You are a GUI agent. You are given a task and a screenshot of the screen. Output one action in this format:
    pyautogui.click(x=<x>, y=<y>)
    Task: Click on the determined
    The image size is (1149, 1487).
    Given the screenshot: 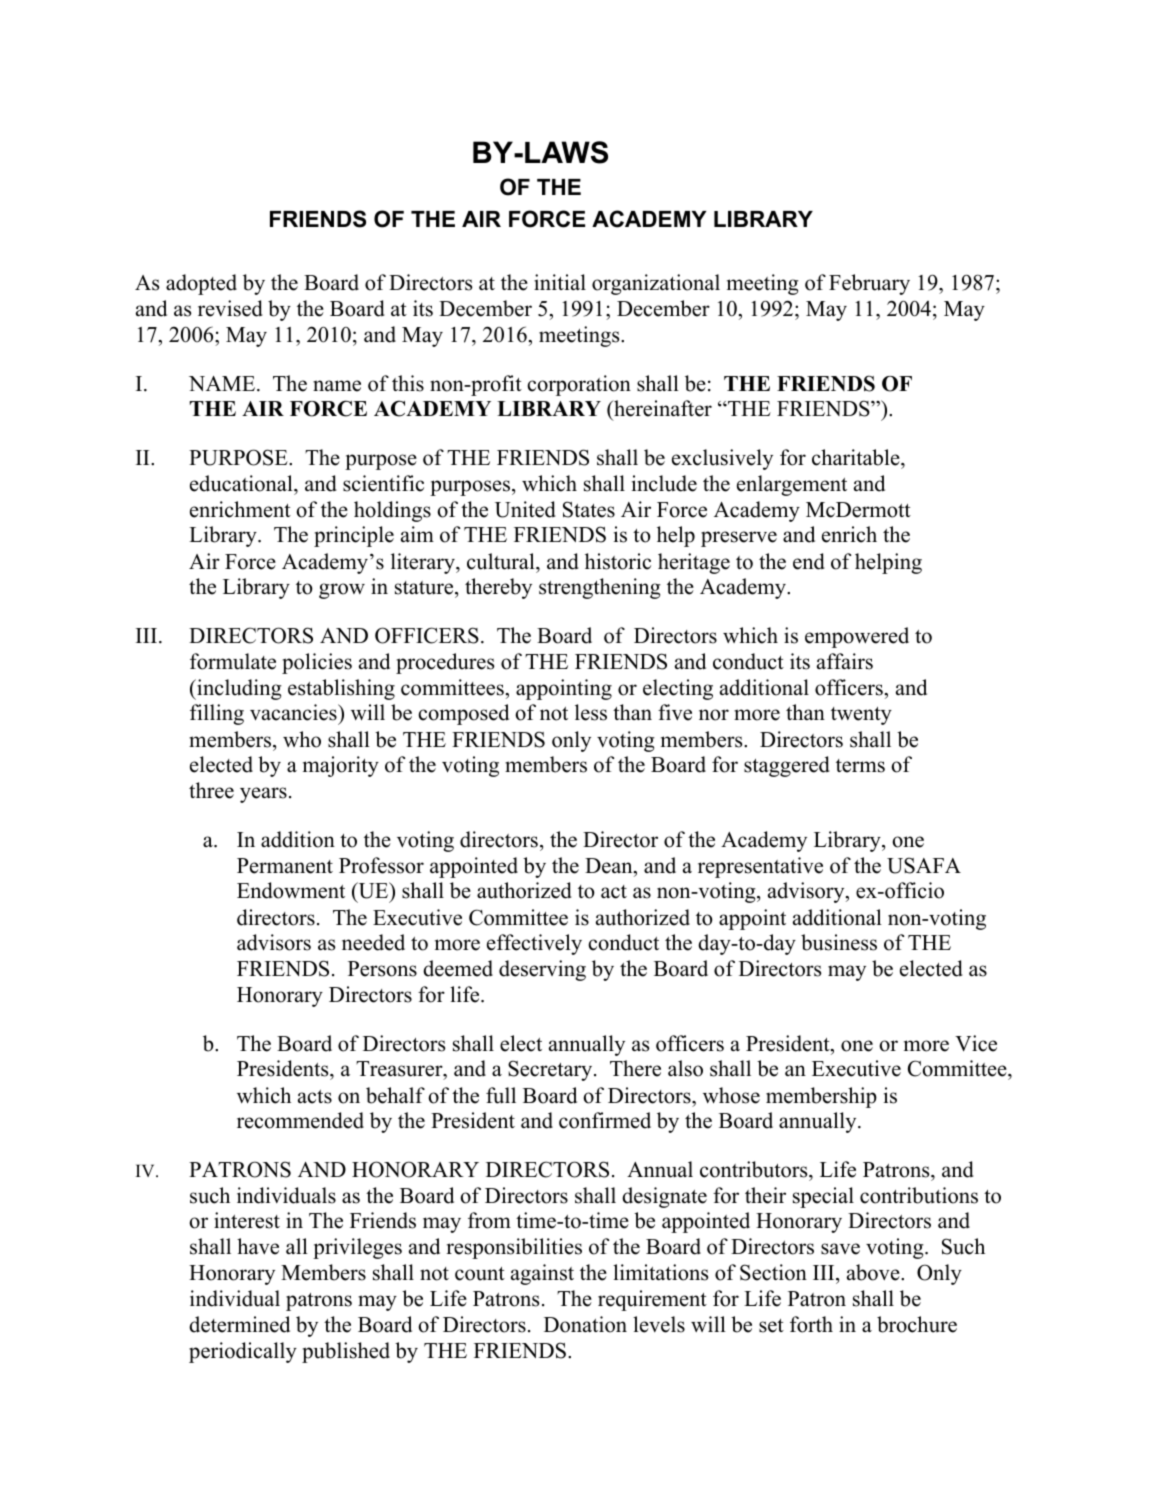 What is the action you would take?
    pyautogui.click(x=239, y=1324)
